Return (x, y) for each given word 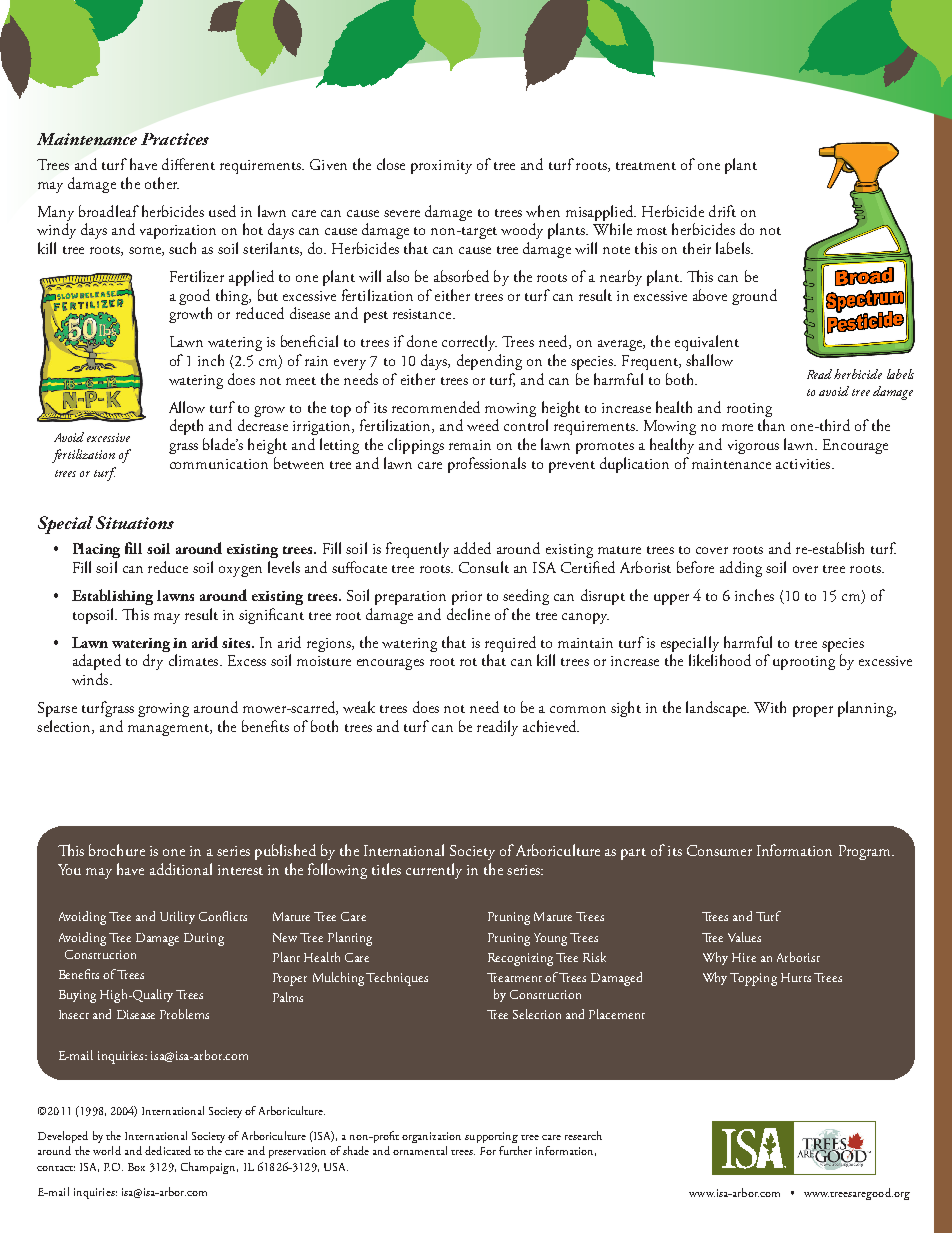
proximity (441, 167)
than (771, 425)
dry (153, 662)
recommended (436, 407)
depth (186, 427)
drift (722, 211)
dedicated (168, 1150)
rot (468, 662)
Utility (177, 917)
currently (434, 871)
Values (744, 937)
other (162, 183)
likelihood (720, 660)
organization (431, 1137)
